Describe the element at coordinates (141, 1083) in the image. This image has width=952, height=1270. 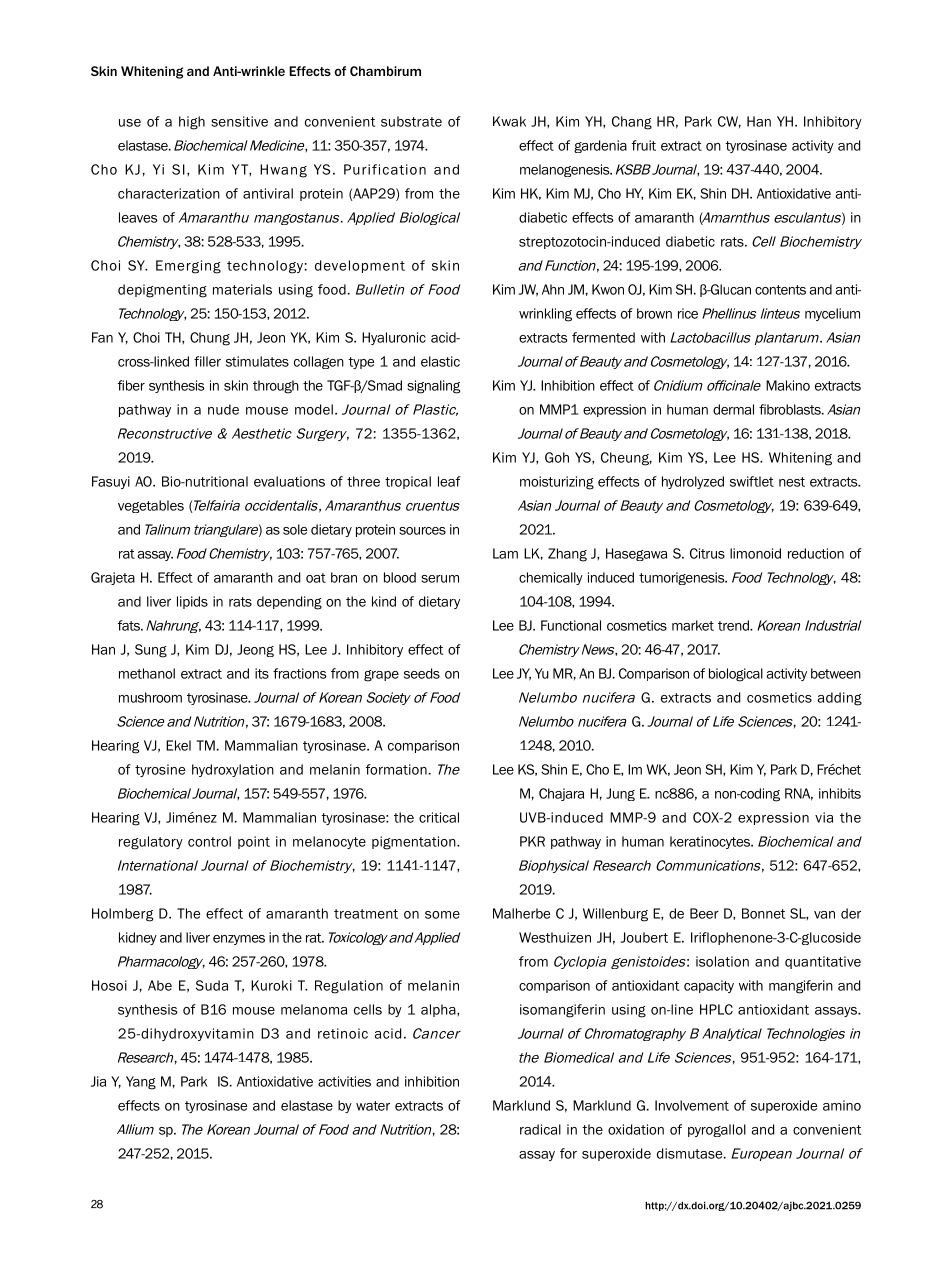
I see `Yang` at that location.
